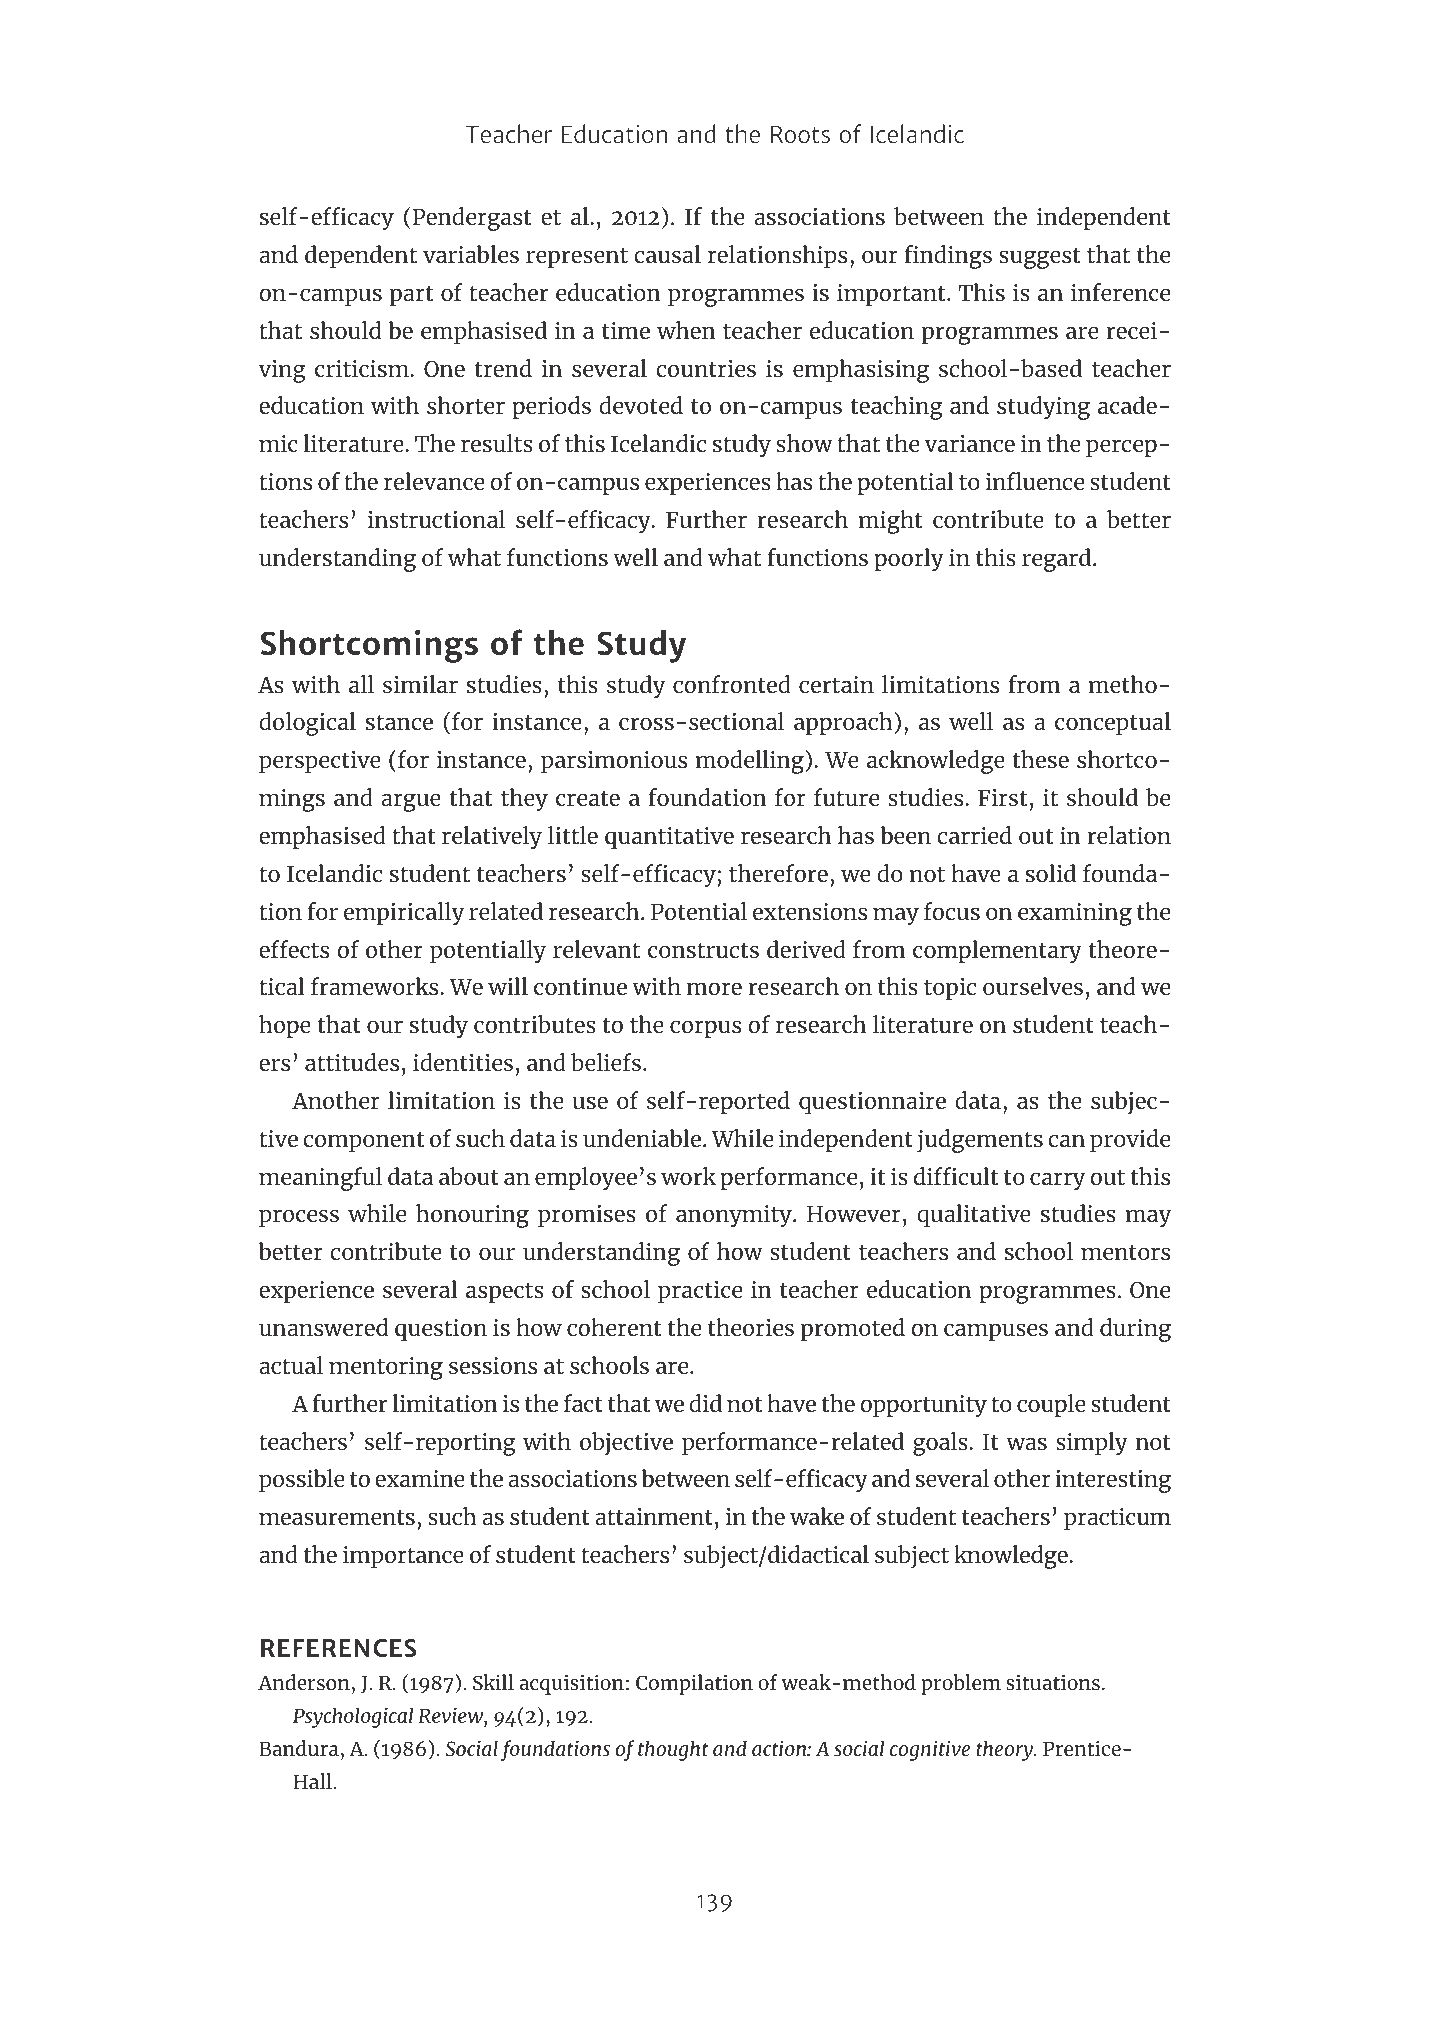  I want to click on anonymity, so click(735, 1216).
